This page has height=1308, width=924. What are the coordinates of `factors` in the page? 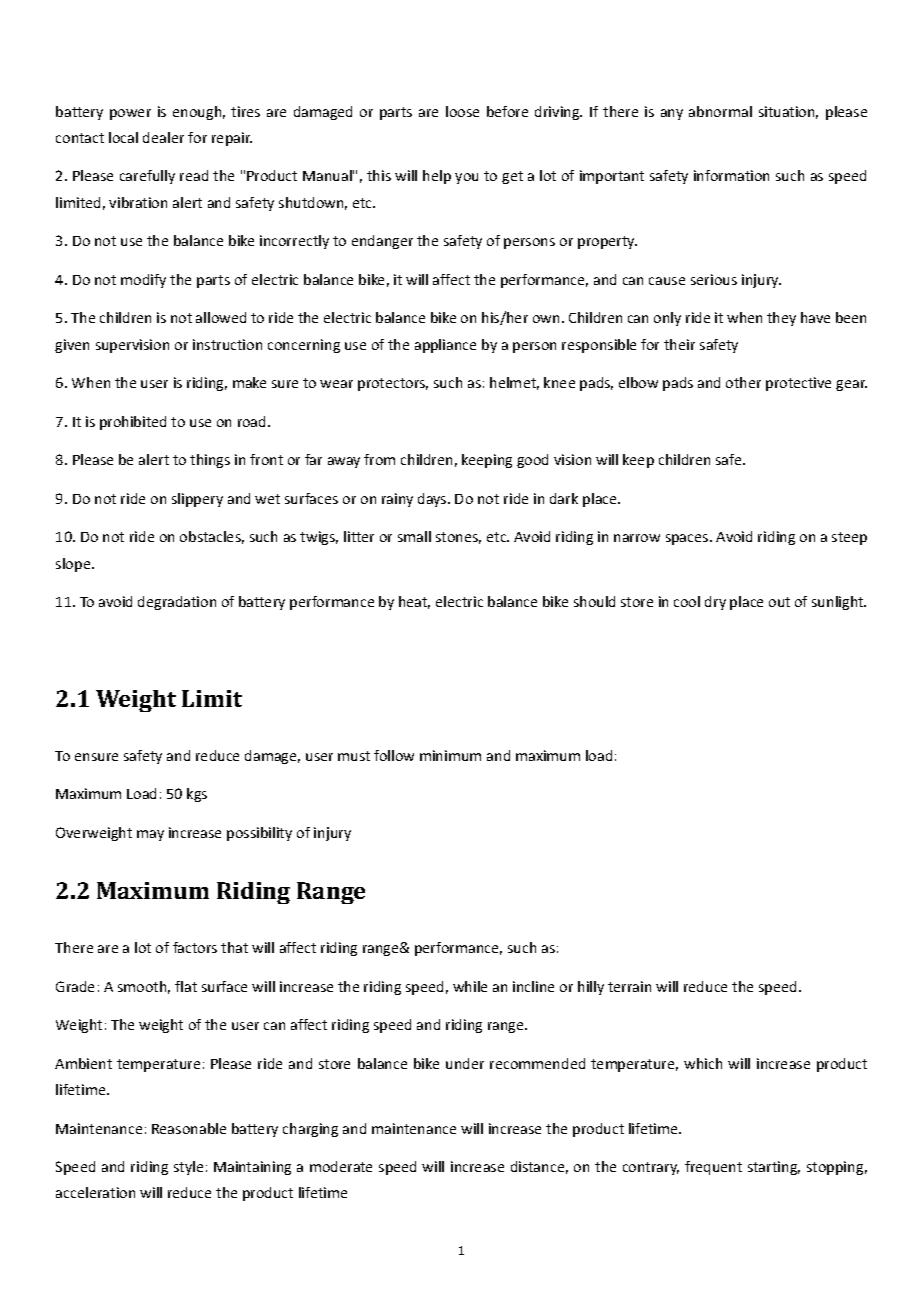 It's located at (195, 947).
